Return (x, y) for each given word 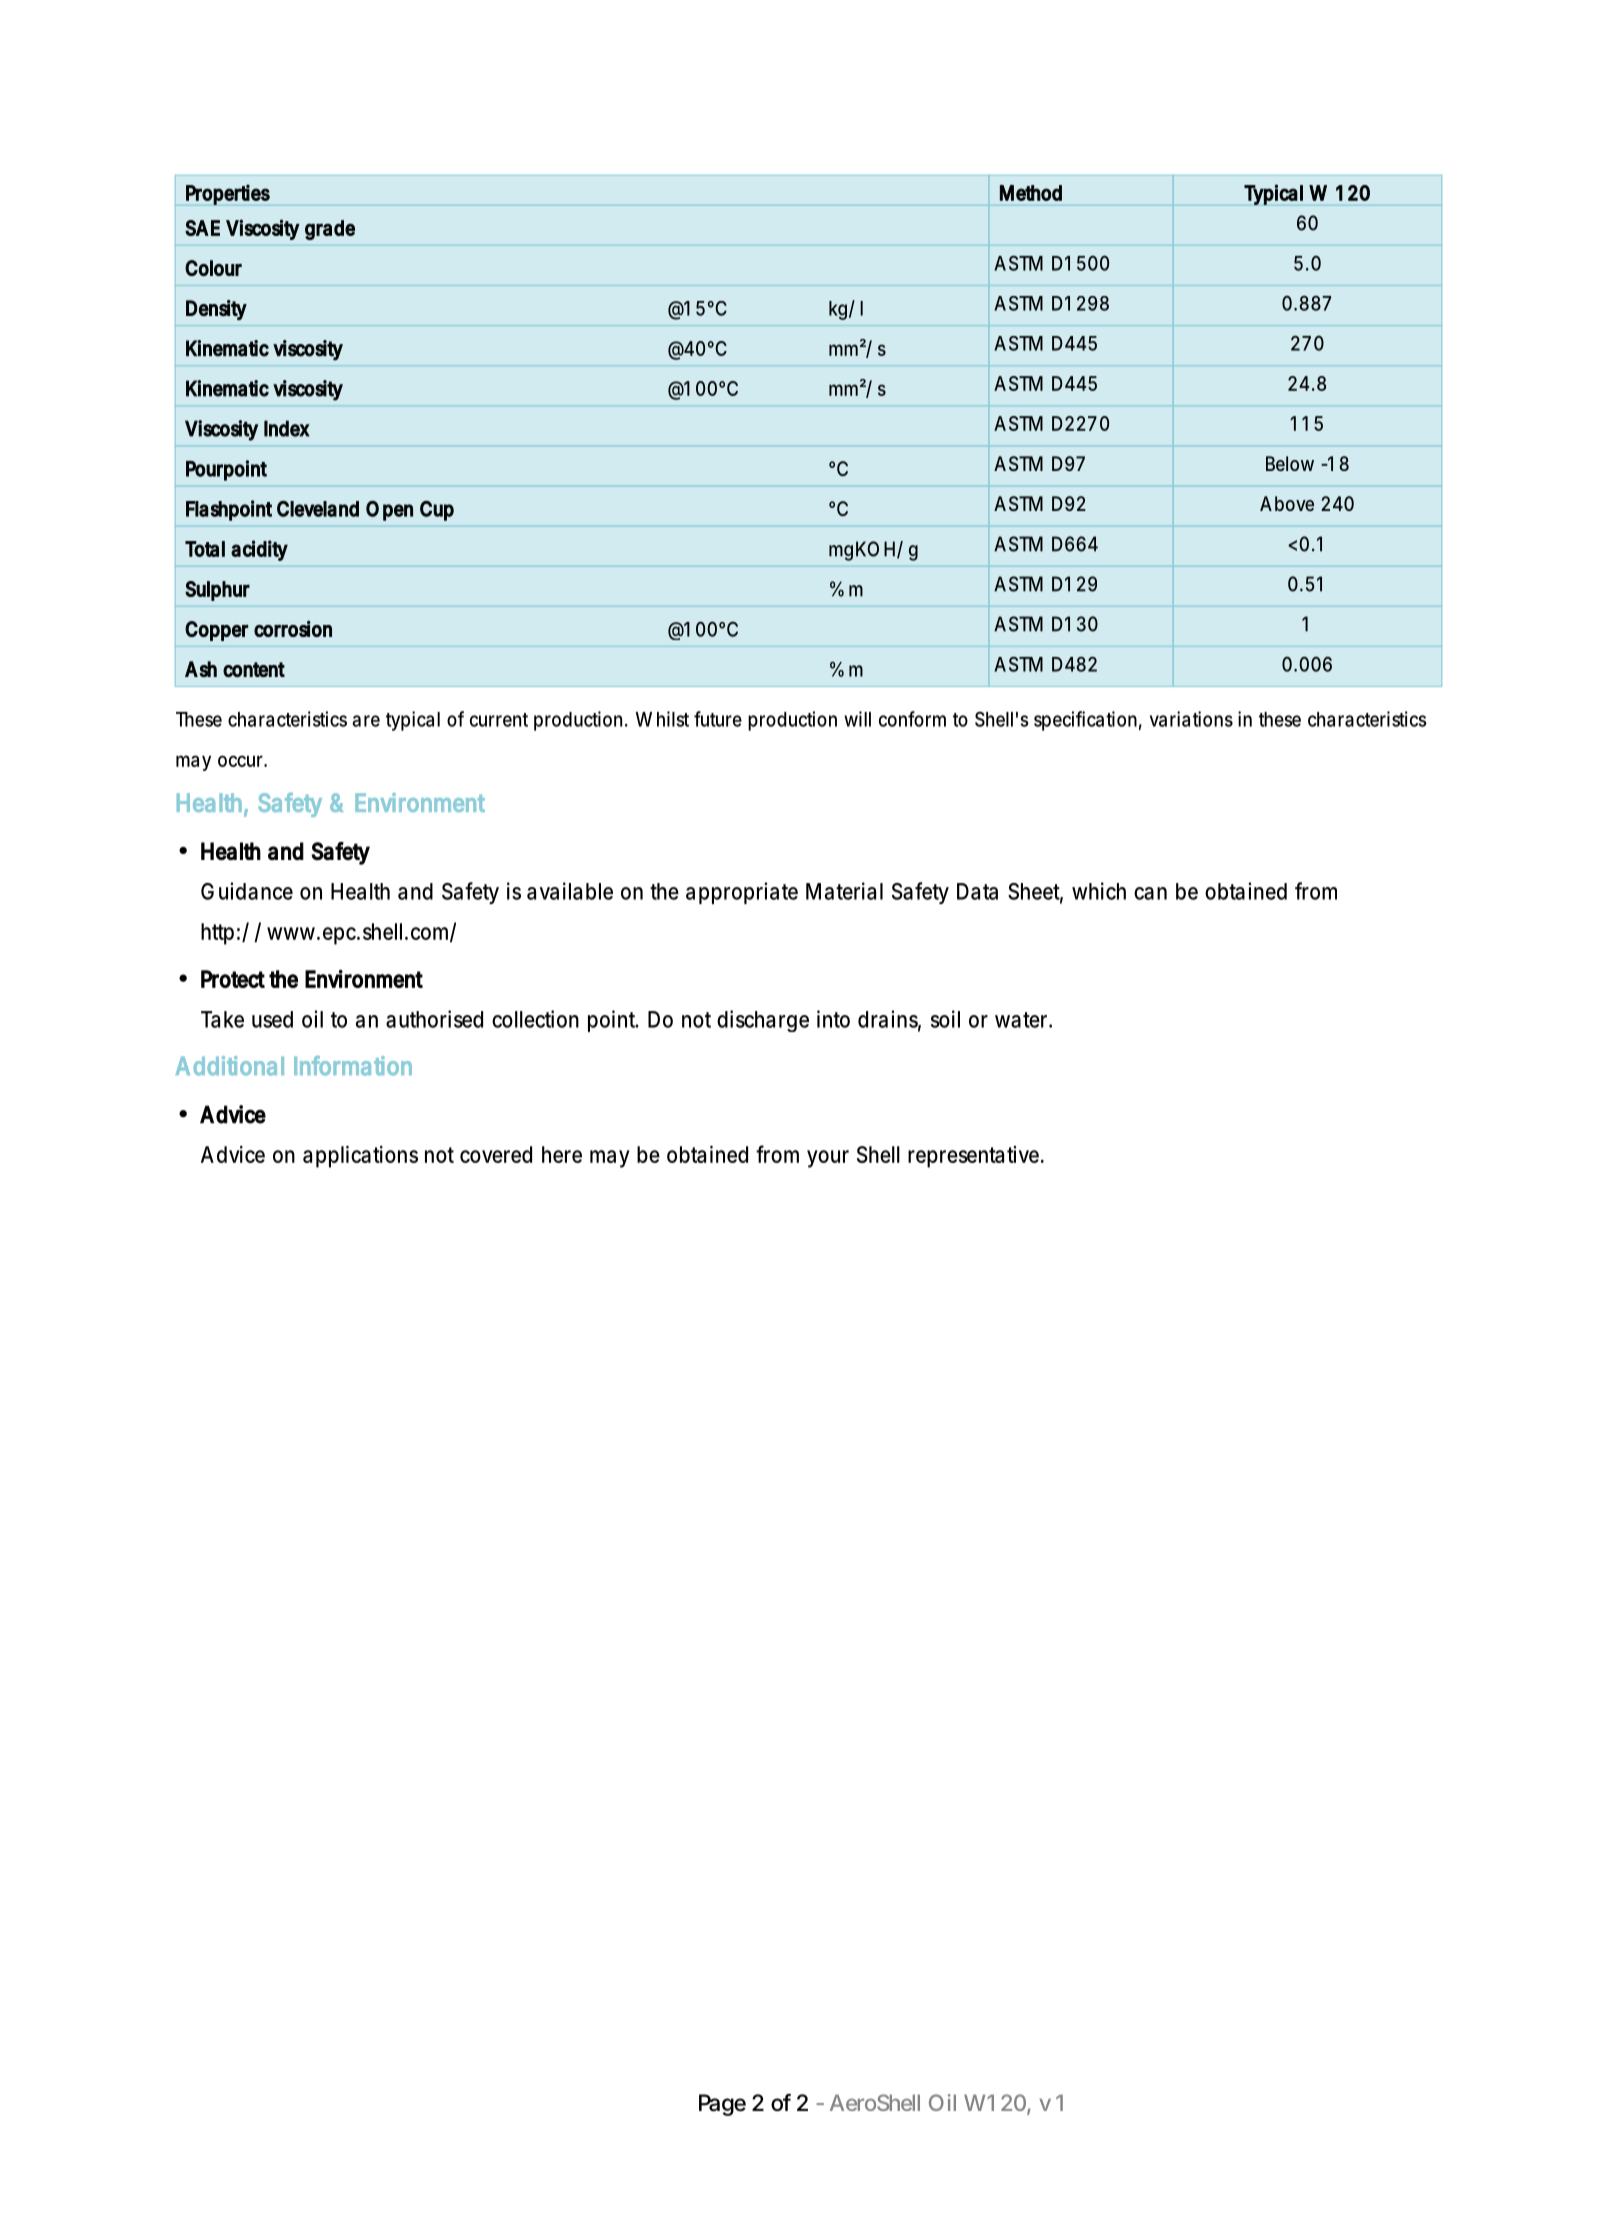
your (828, 1159)
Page (722, 2105)
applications (360, 1156)
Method (1031, 192)
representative (975, 1157)
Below (1290, 463)
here (562, 1154)
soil (945, 1019)
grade (330, 230)
